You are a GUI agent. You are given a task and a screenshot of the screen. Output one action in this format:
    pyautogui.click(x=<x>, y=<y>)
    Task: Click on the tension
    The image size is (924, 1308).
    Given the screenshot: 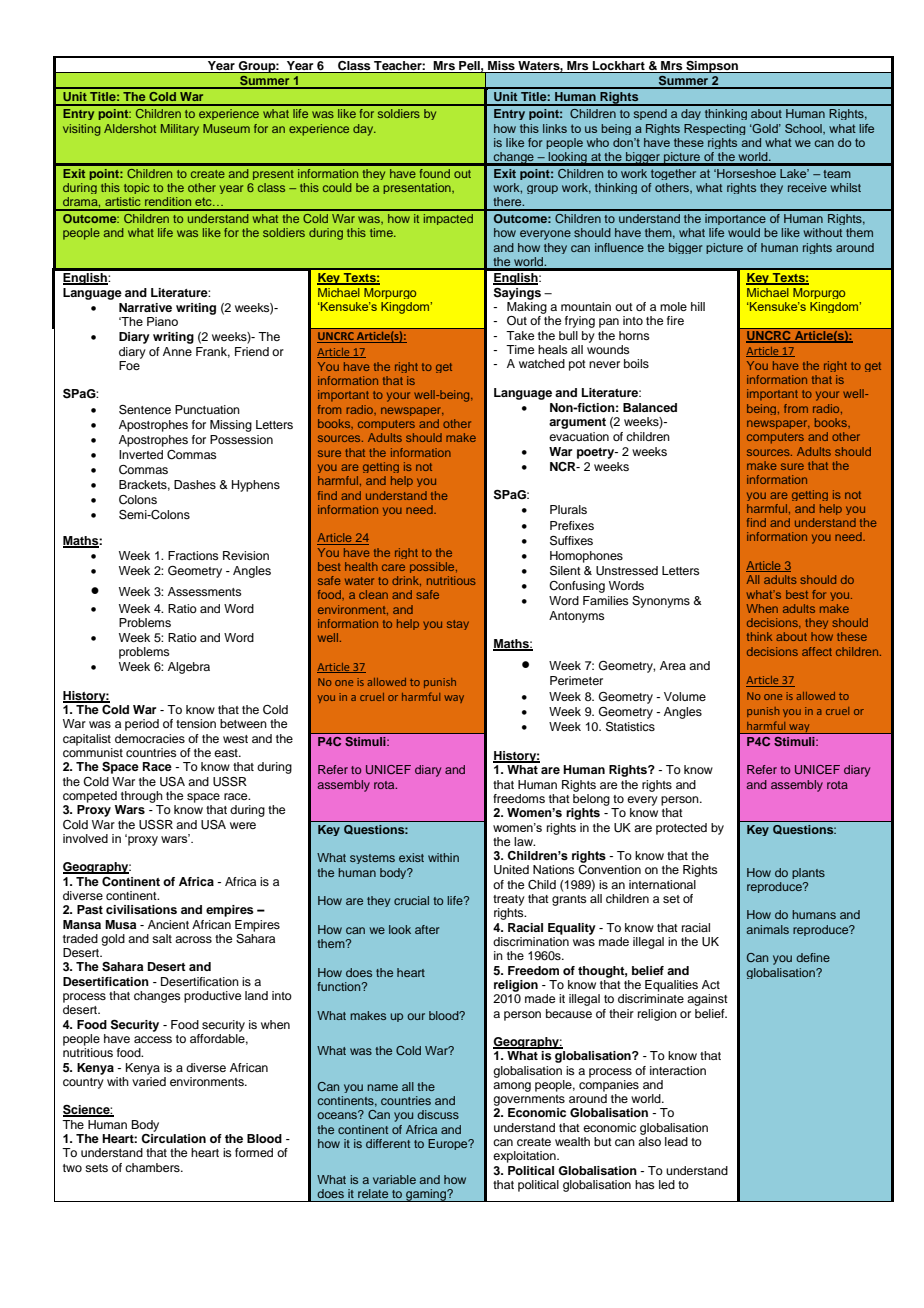 What is the action you would take?
    pyautogui.click(x=196, y=723)
